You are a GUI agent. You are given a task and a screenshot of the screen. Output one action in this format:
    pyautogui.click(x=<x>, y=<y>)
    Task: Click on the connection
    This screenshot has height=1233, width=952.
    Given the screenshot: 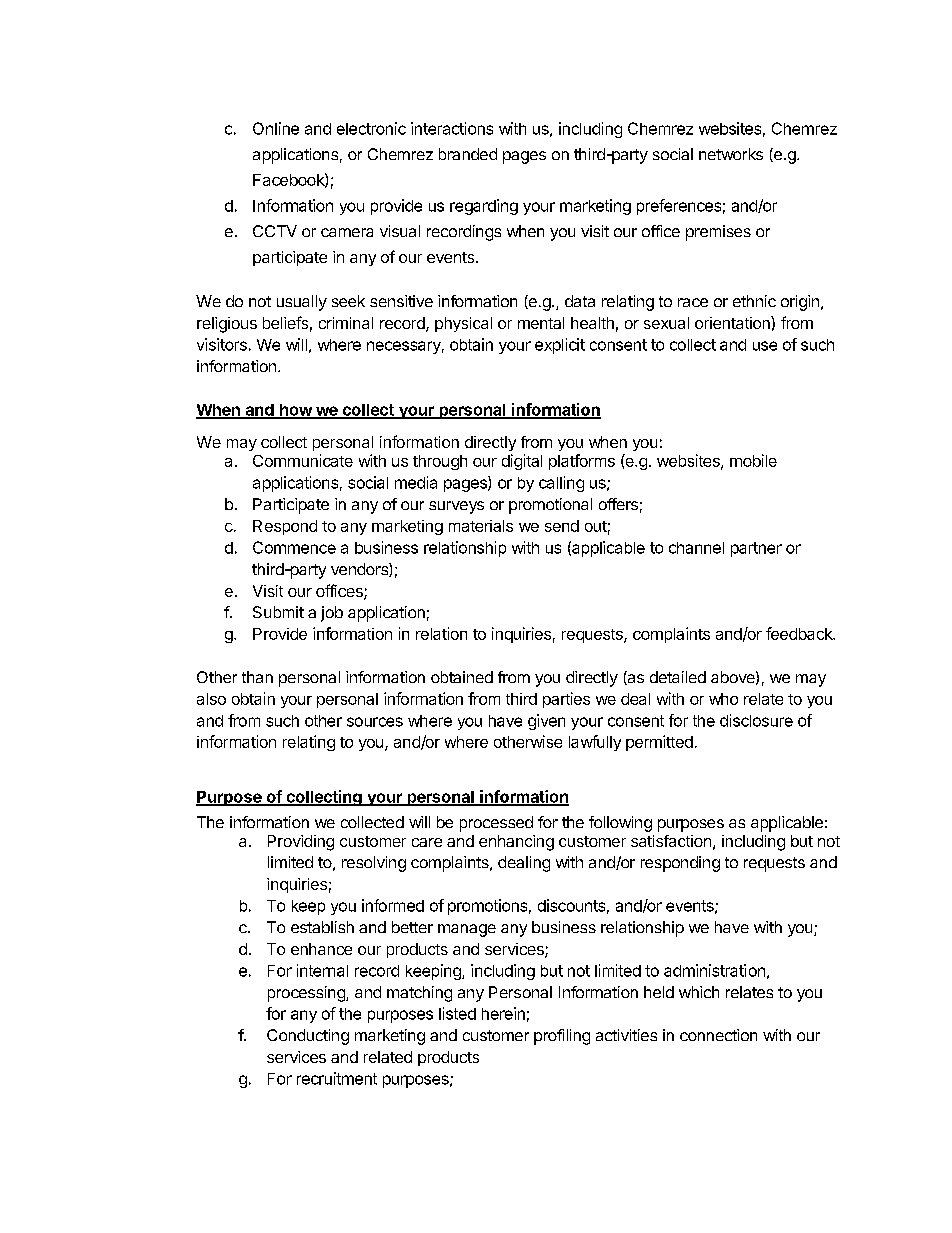 What is the action you would take?
    pyautogui.click(x=718, y=1035)
